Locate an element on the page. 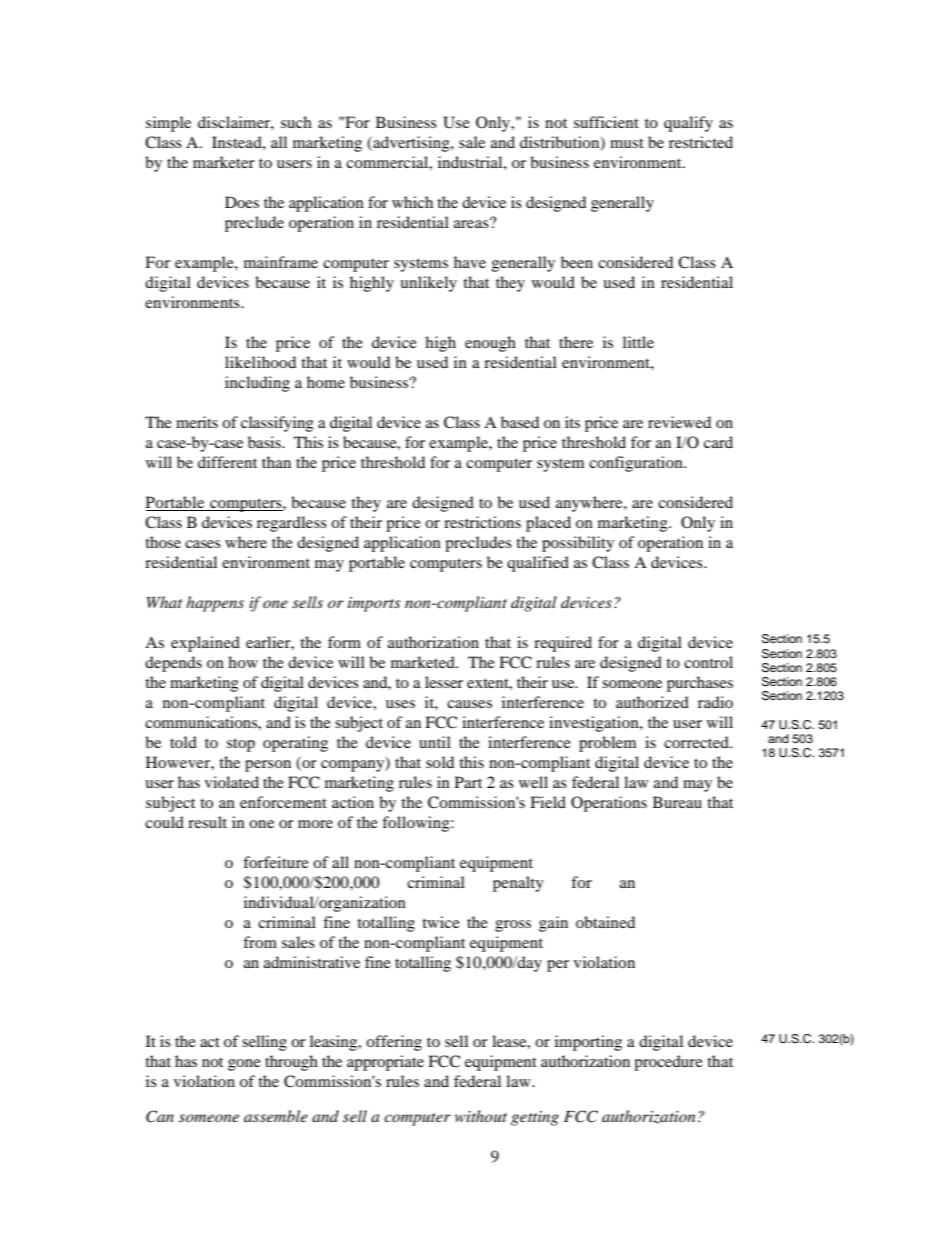  twice is located at coordinates (441, 922).
